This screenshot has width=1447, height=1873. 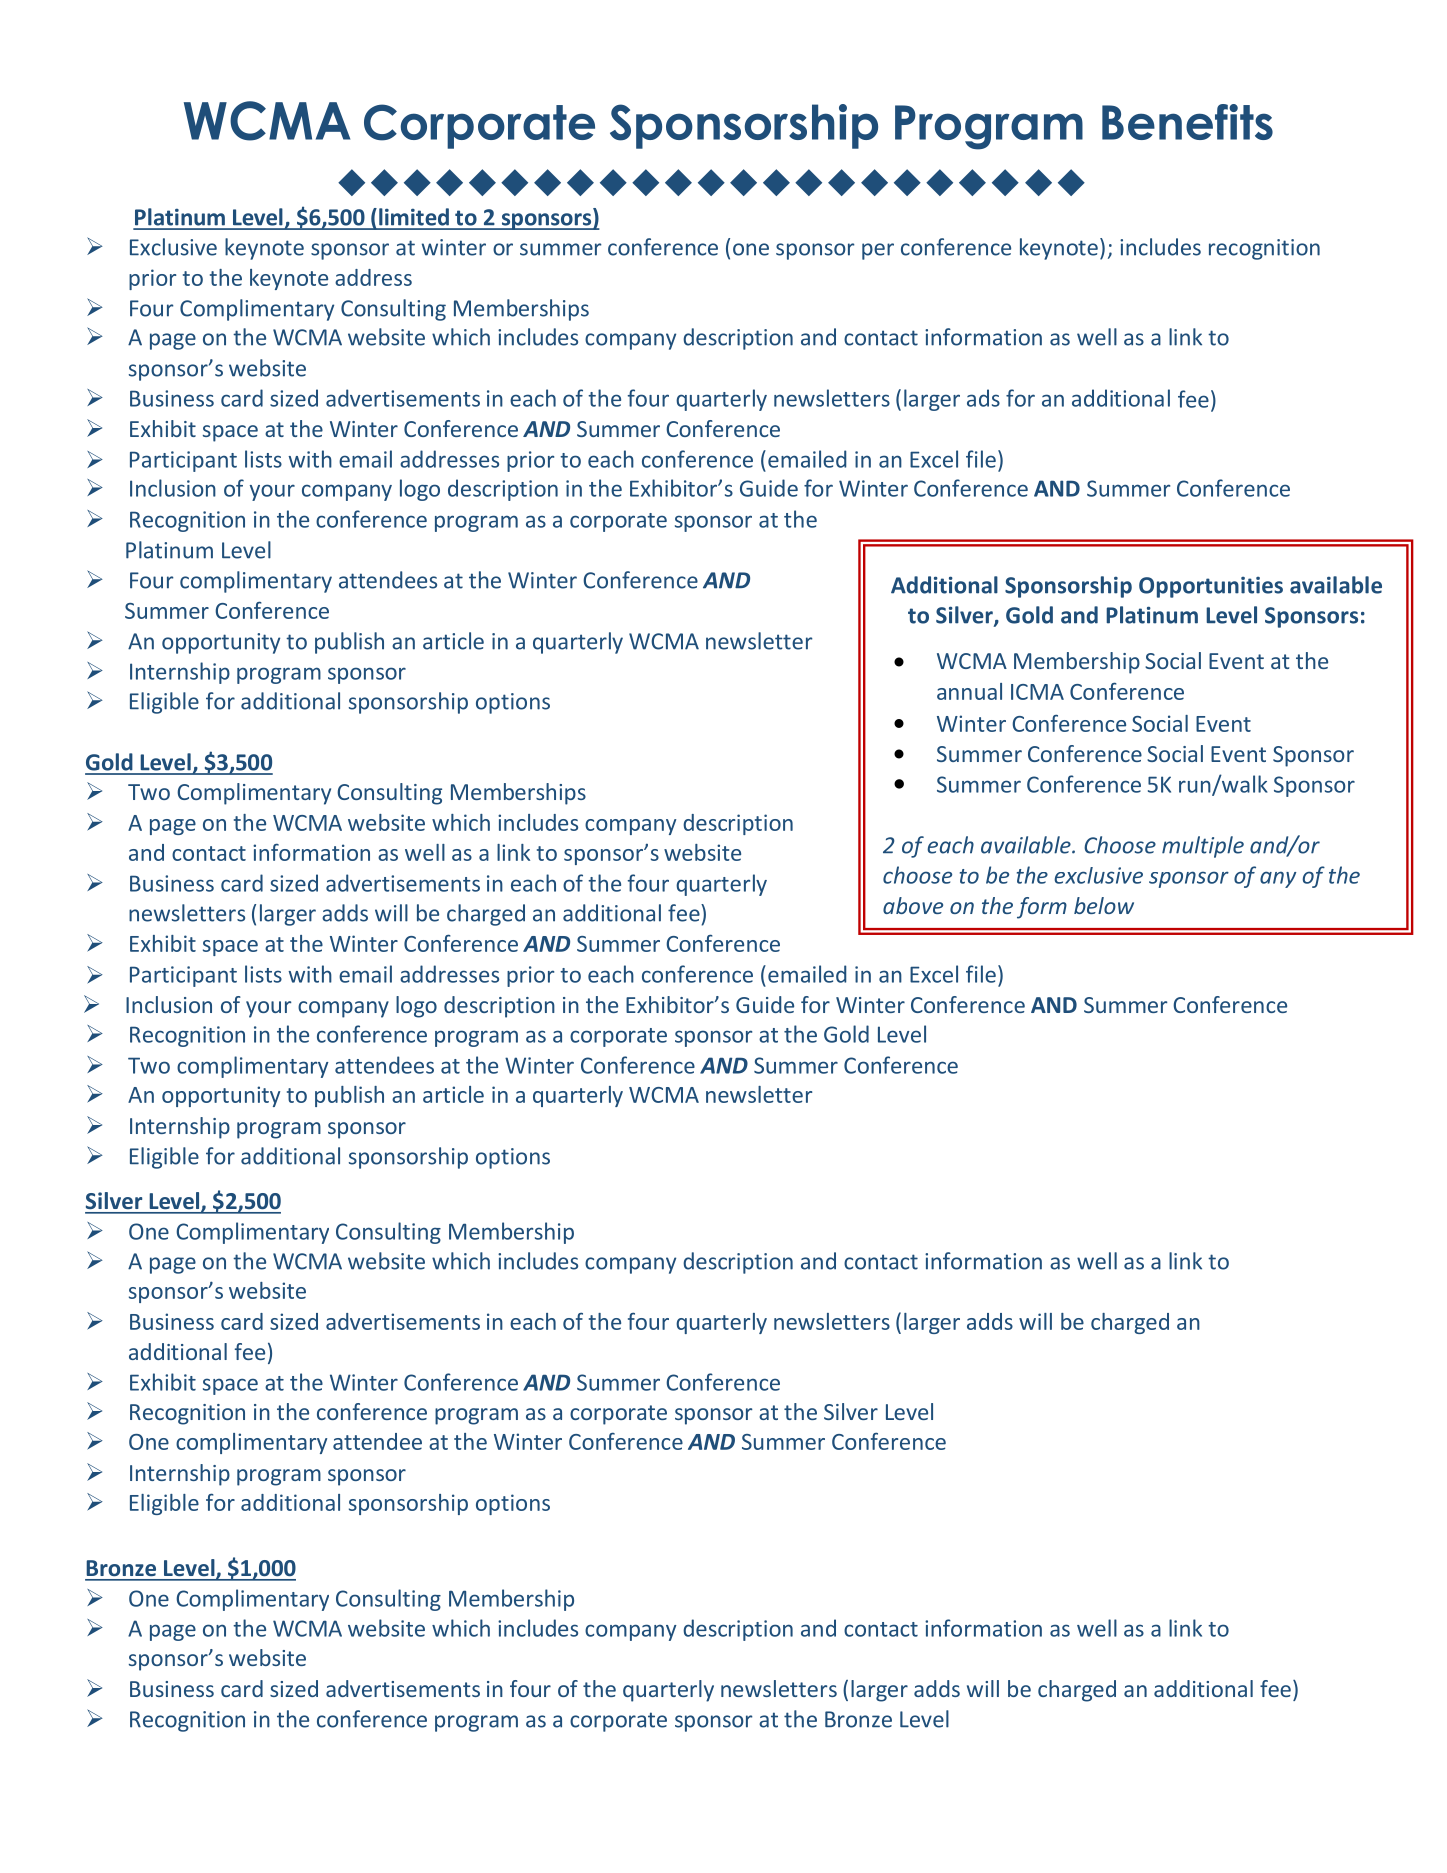 What do you see at coordinates (1104, 905) in the screenshot?
I see `below` at bounding box center [1104, 905].
